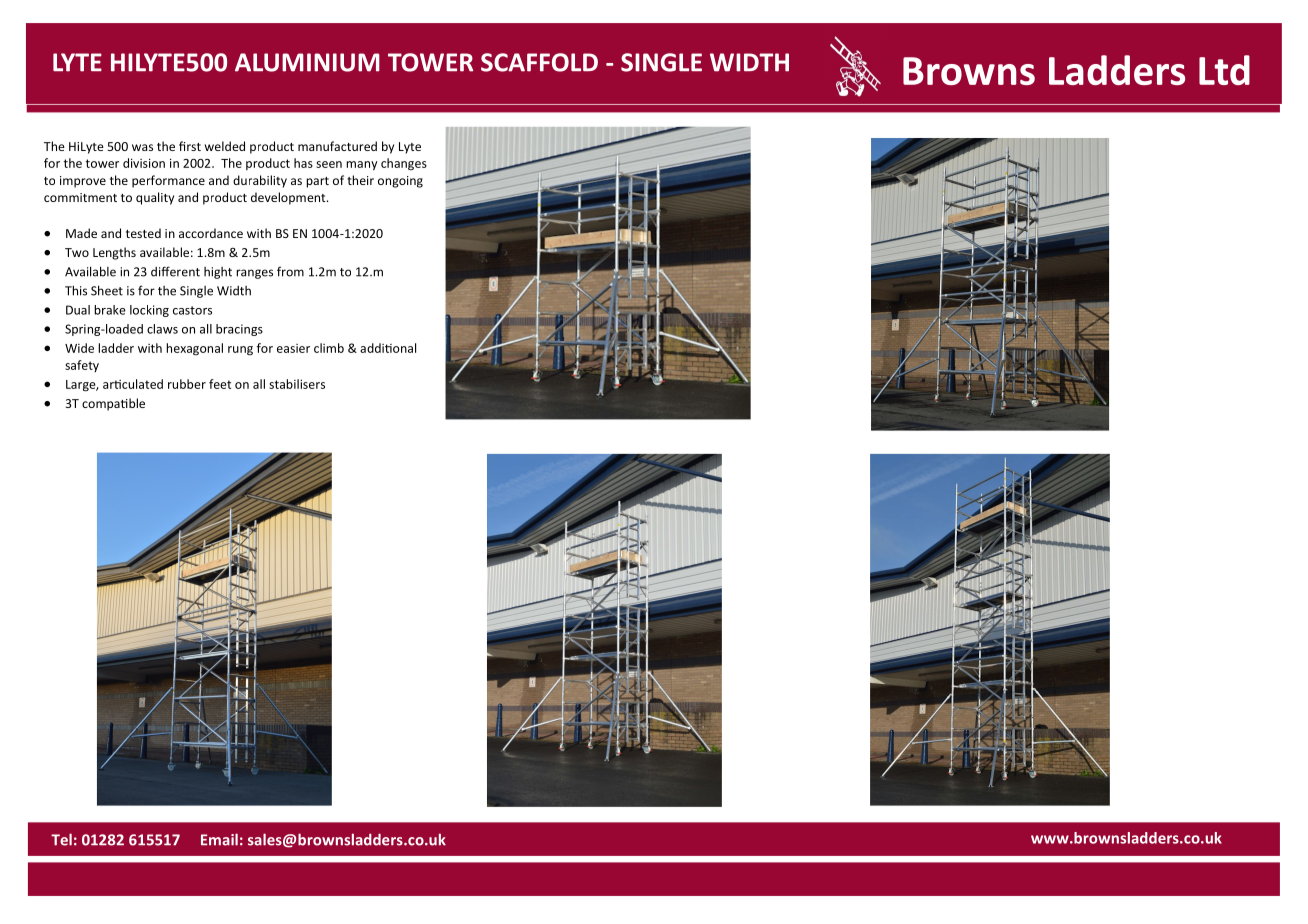 This image has width=1308, height=924. I want to click on changes, so click(404, 164).
